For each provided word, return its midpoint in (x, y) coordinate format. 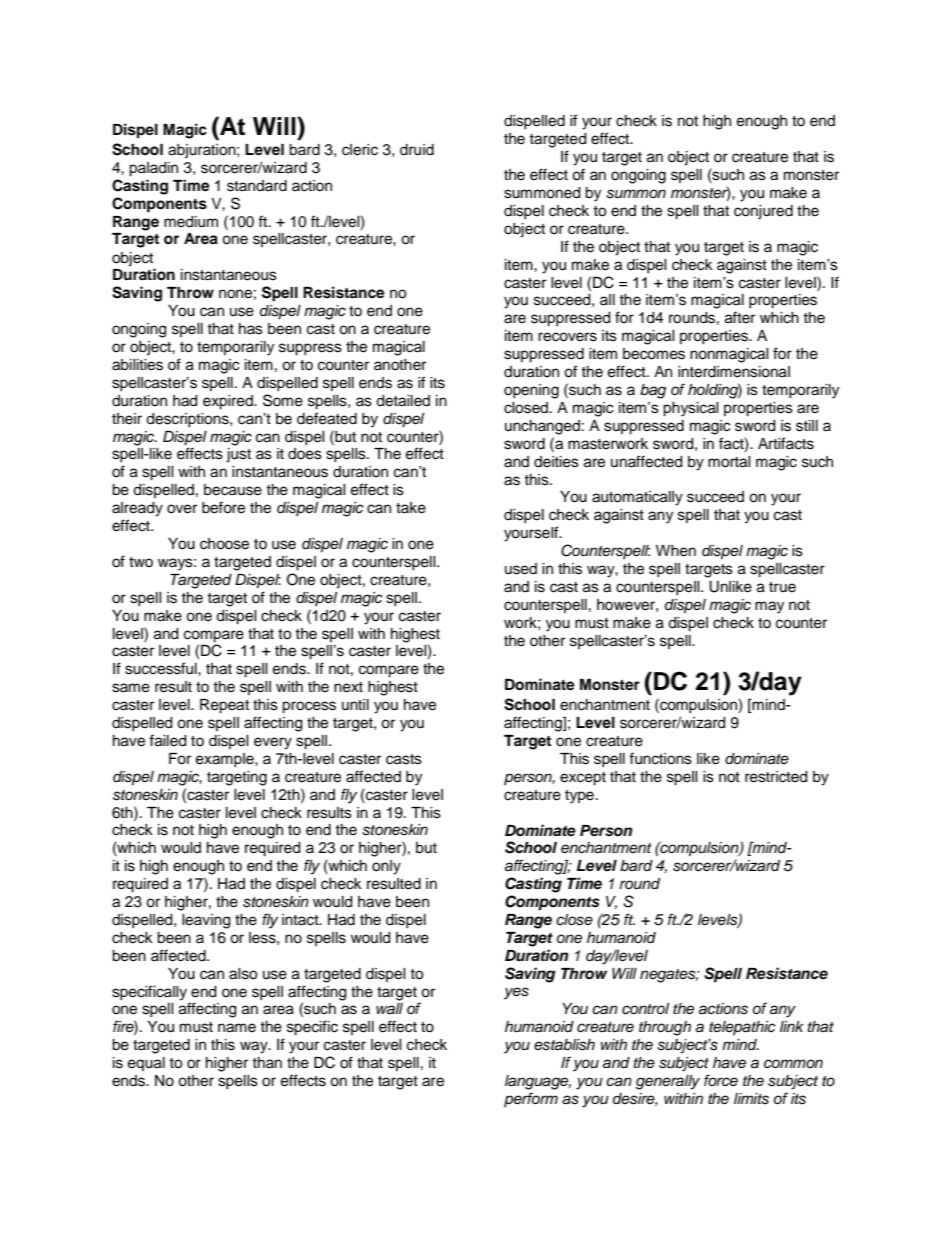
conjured (763, 212)
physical (691, 409)
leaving (206, 921)
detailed (403, 401)
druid (417, 150)
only (386, 867)
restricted (776, 777)
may (769, 607)
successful (162, 668)
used (521, 569)
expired (229, 402)
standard (257, 186)
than (267, 1062)
